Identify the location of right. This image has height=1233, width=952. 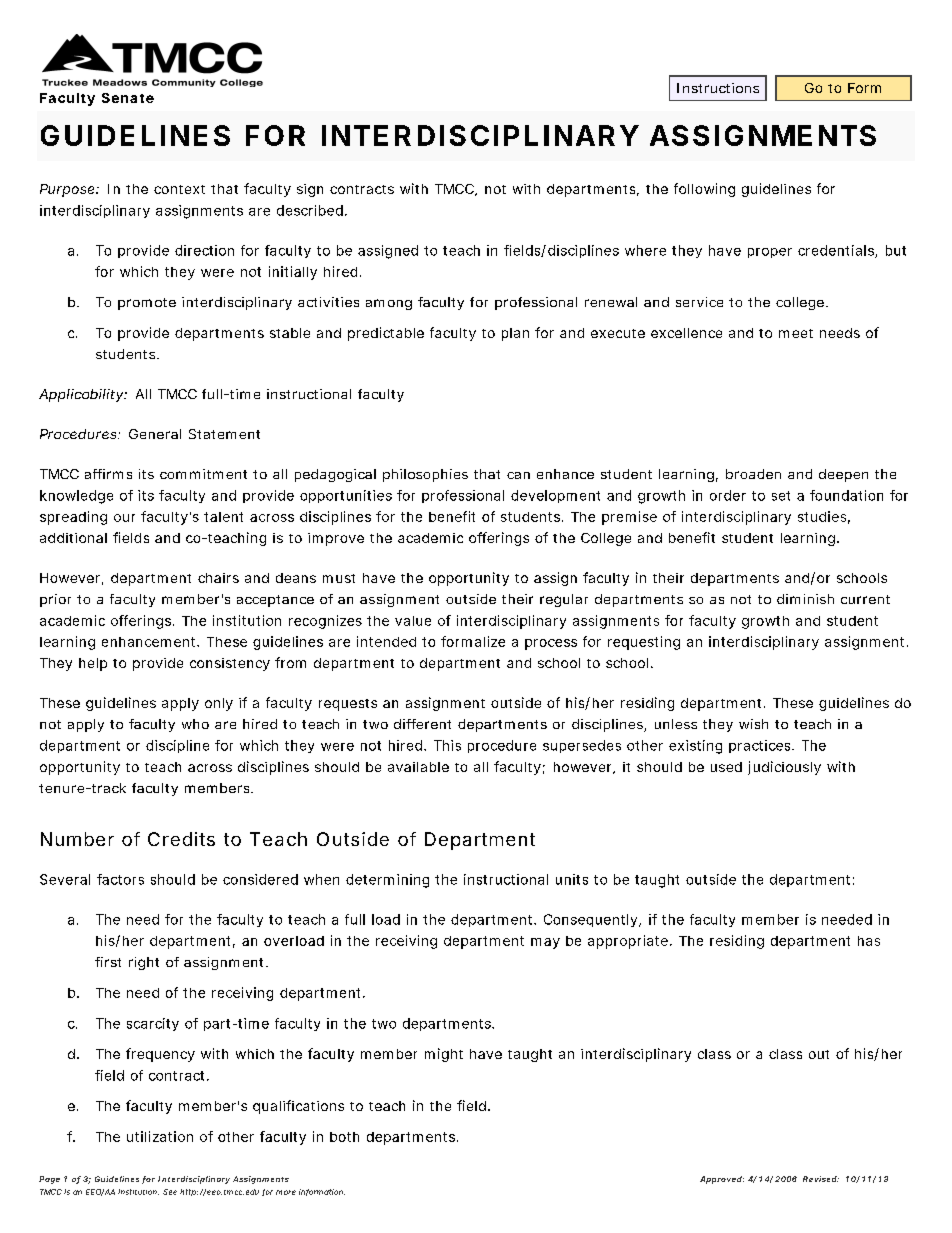
(144, 963).
